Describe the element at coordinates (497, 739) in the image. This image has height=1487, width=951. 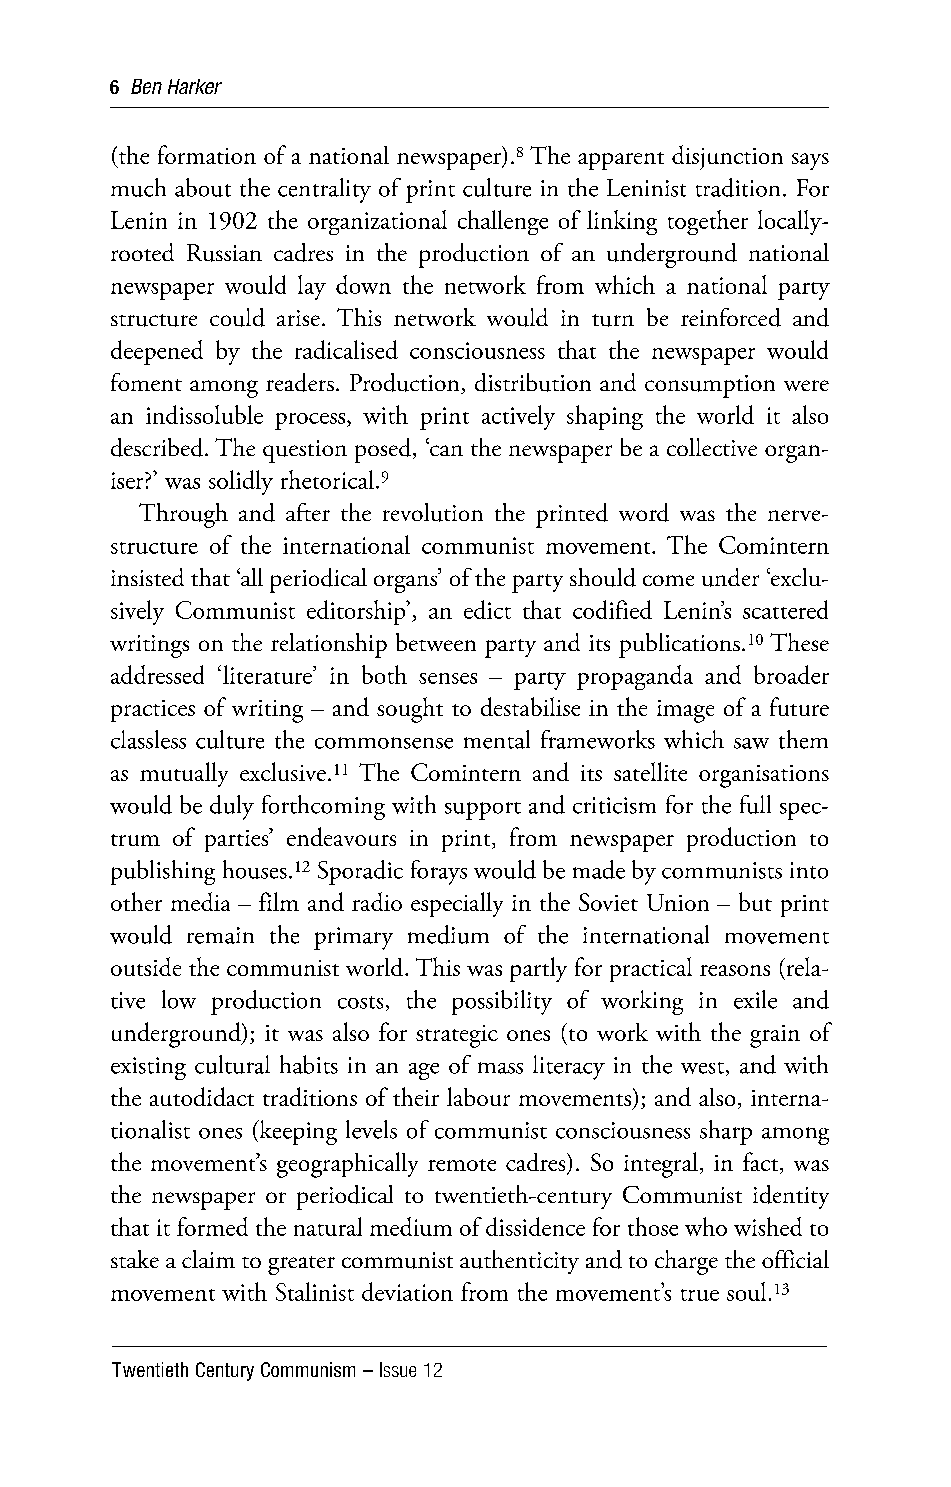
I see `mental` at that location.
